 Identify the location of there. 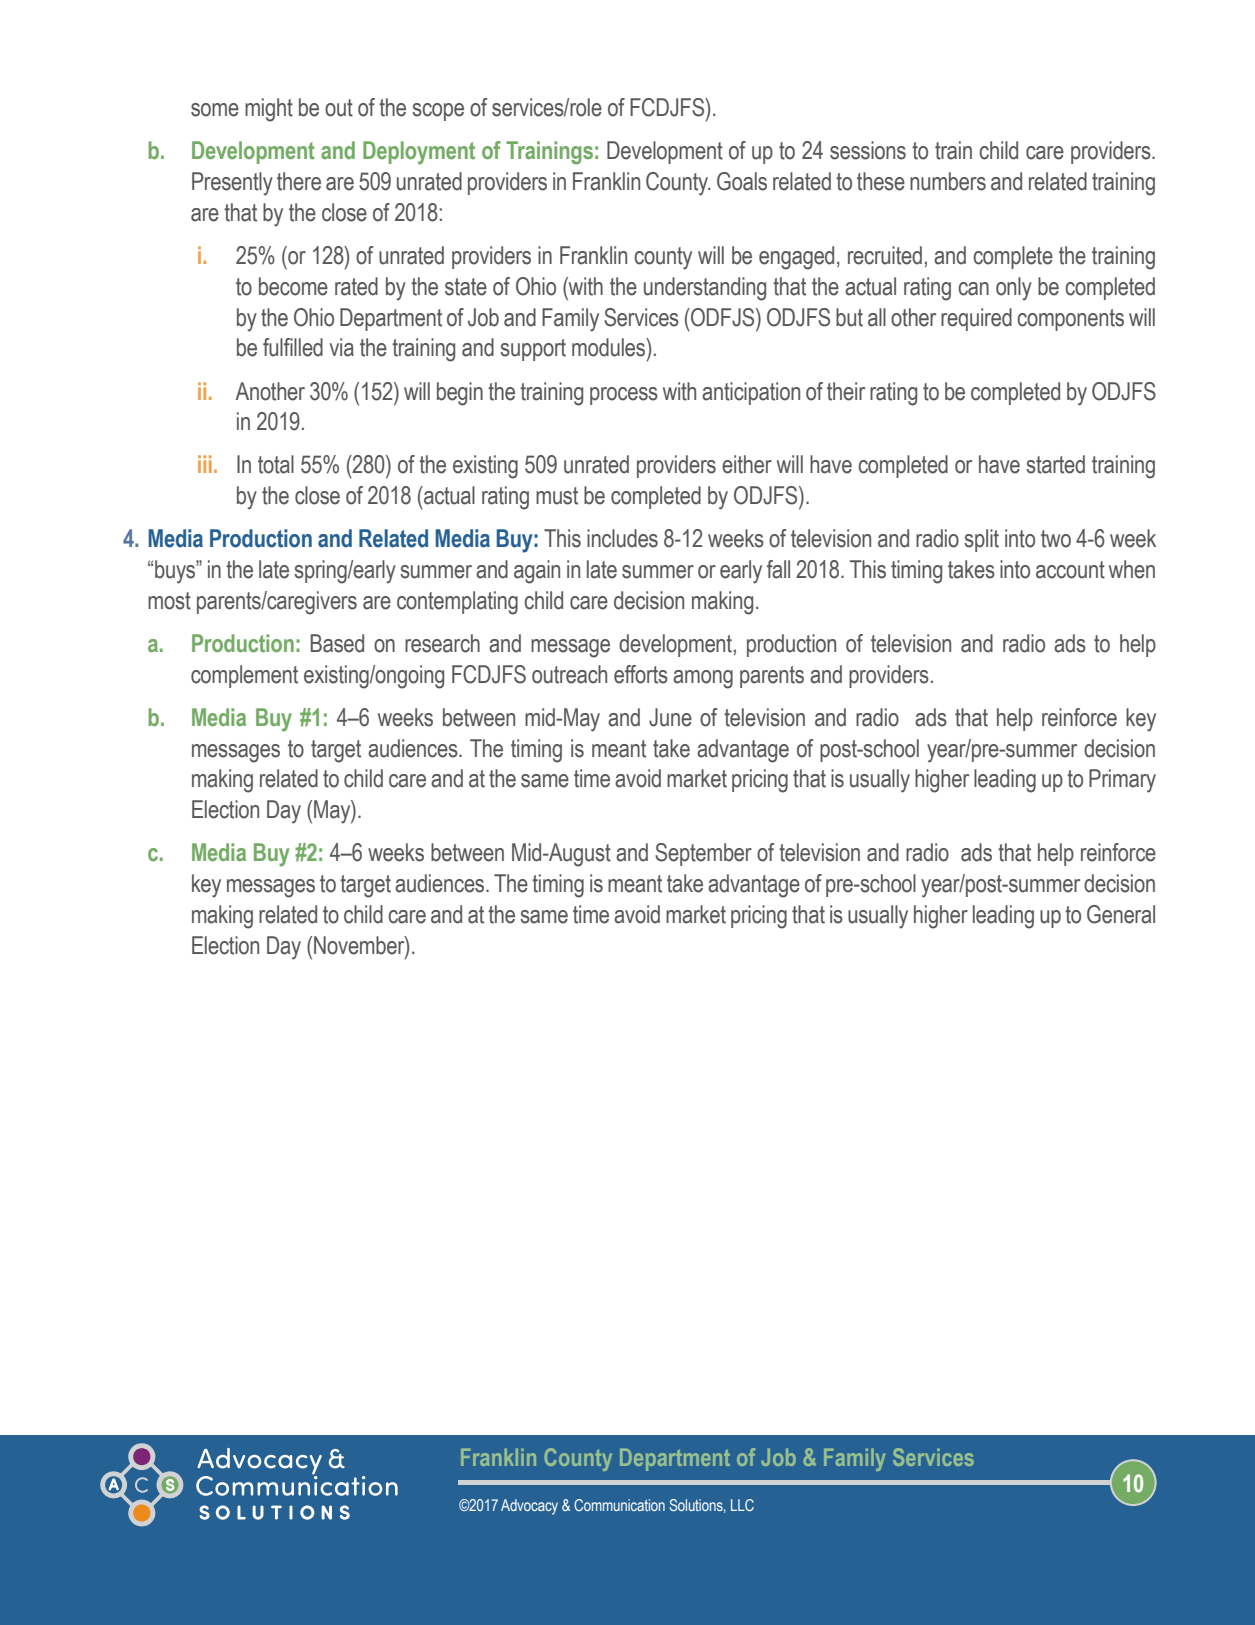
(299, 181).
